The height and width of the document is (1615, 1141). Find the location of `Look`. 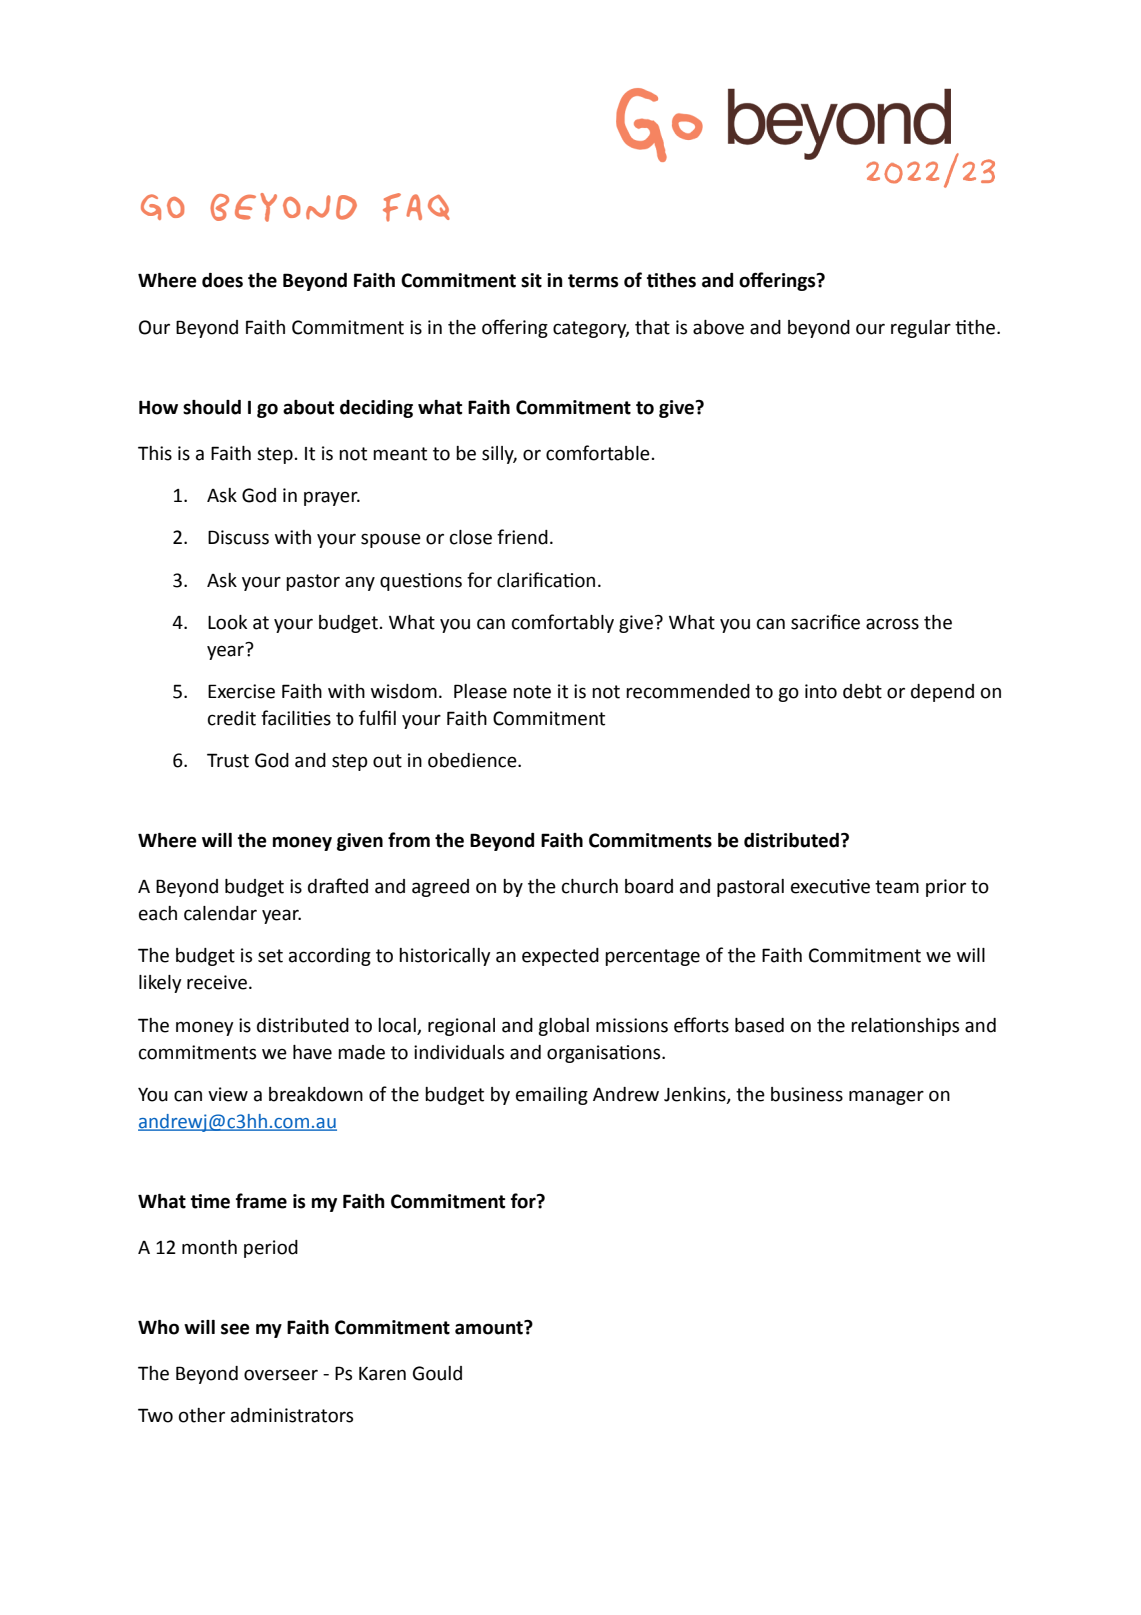

Look is located at coordinates (227, 622).
